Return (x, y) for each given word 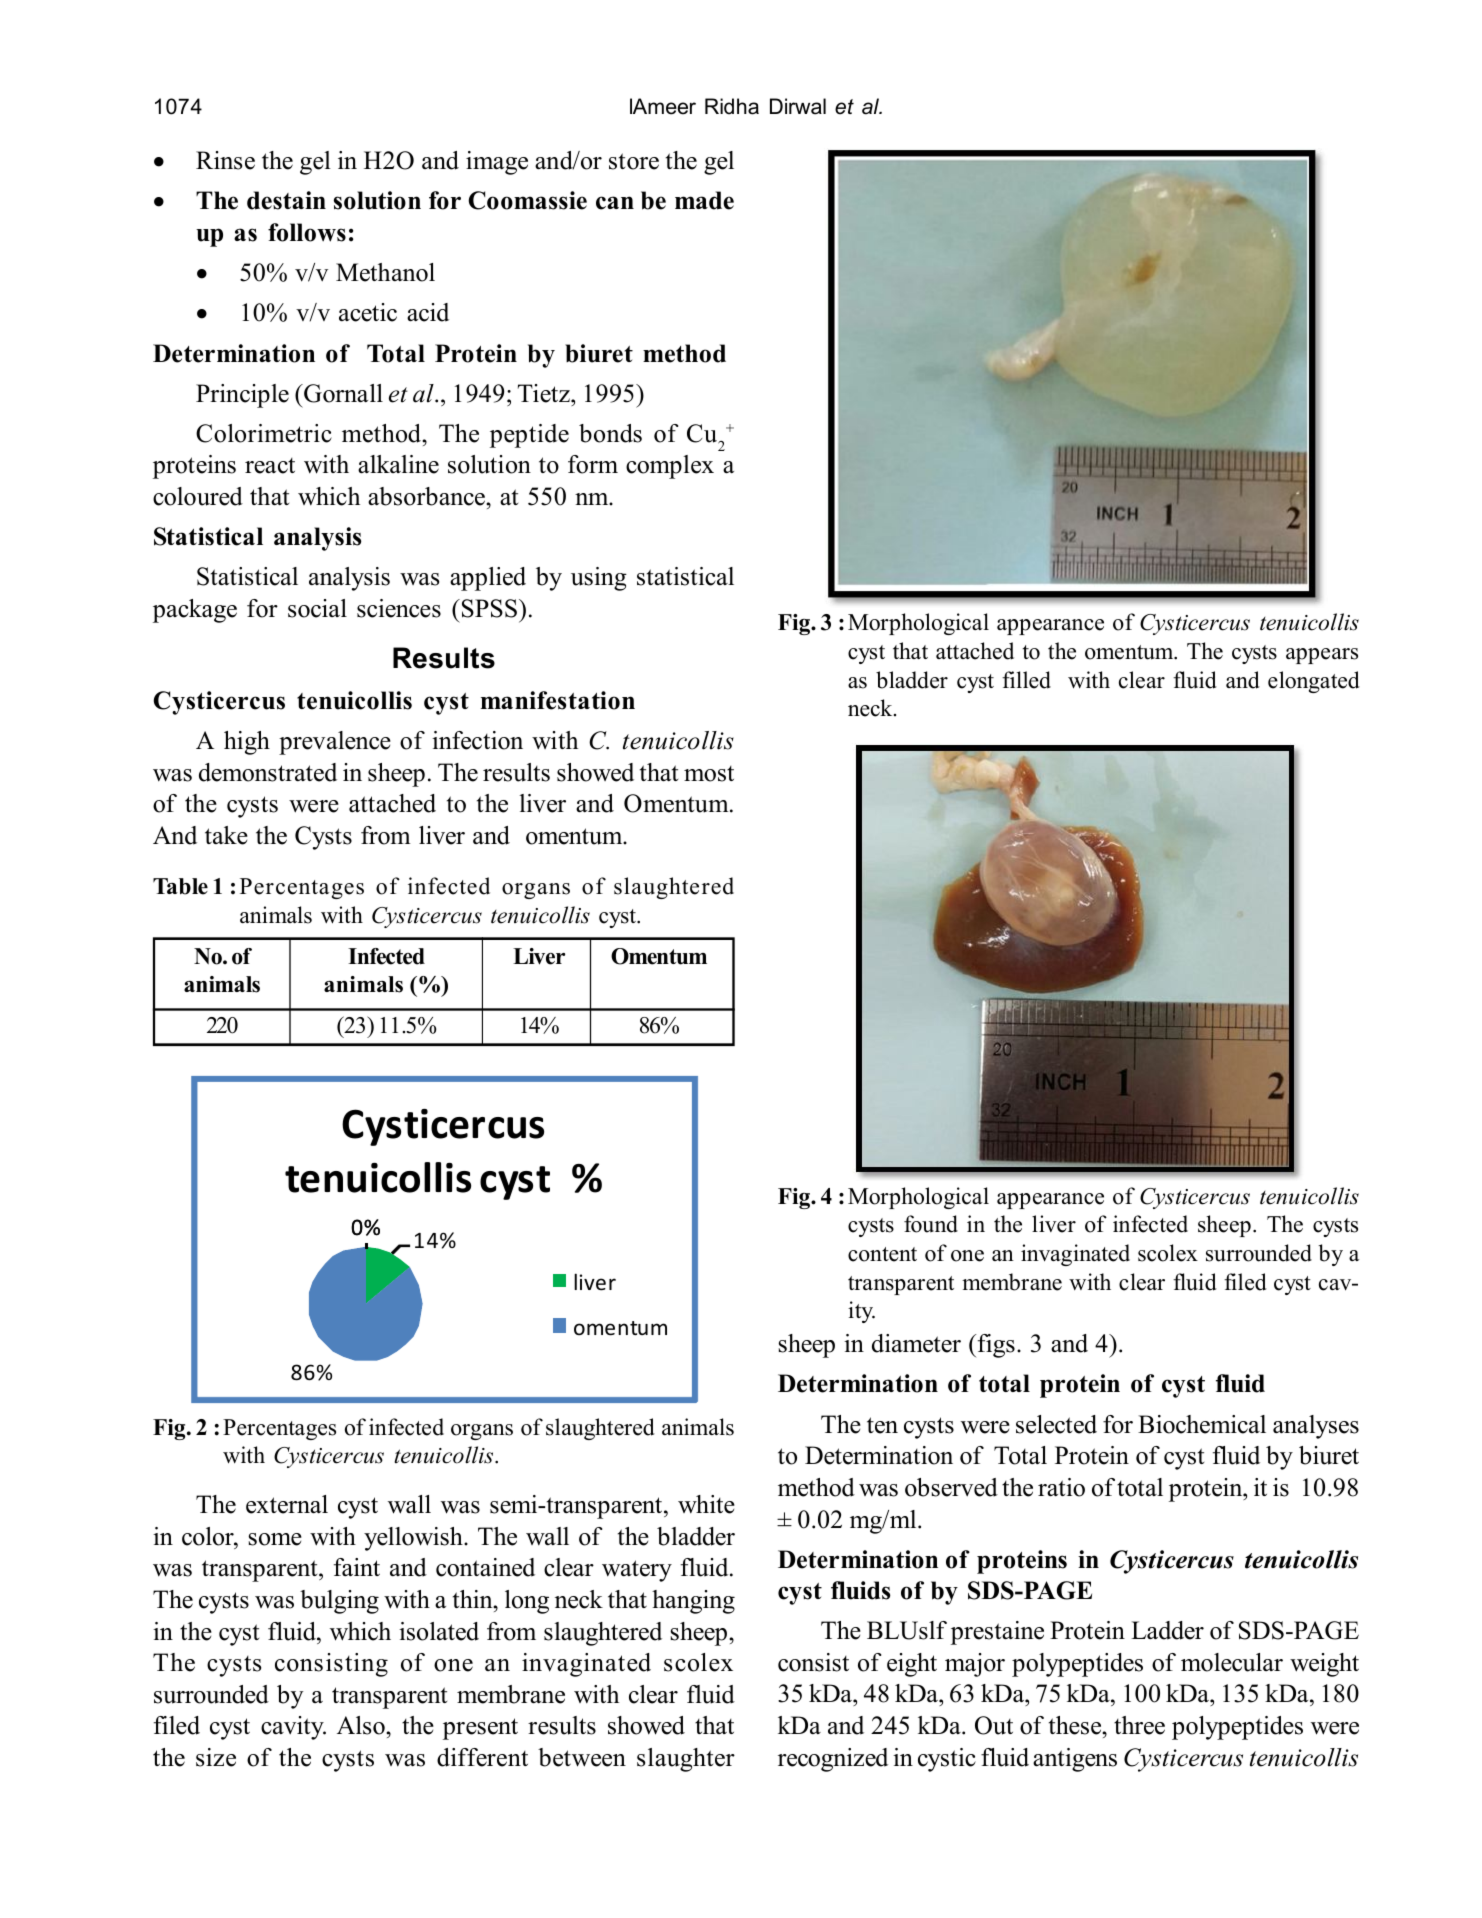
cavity (293, 1728)
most (709, 774)
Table (180, 886)
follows (307, 232)
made (704, 200)
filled (1026, 680)
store (634, 161)
